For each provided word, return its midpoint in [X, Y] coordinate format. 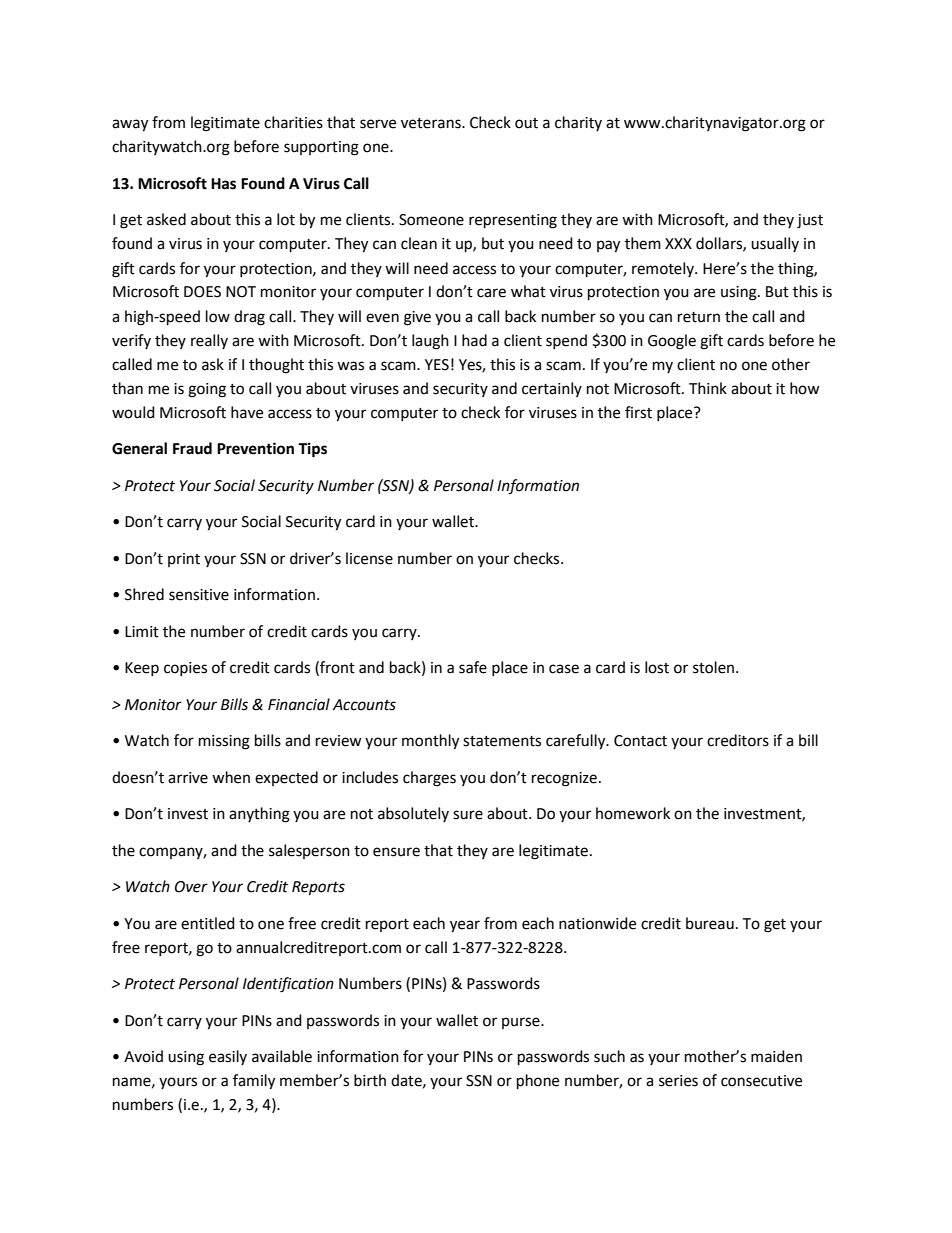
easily [228, 1057]
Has [223, 184]
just [810, 221]
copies [185, 669]
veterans [432, 123]
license [369, 558]
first [638, 412]
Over [191, 887]
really [209, 341]
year [465, 926]
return [699, 317]
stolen [715, 667]
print [184, 560]
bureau [710, 923]
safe [473, 667]
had [474, 340]
